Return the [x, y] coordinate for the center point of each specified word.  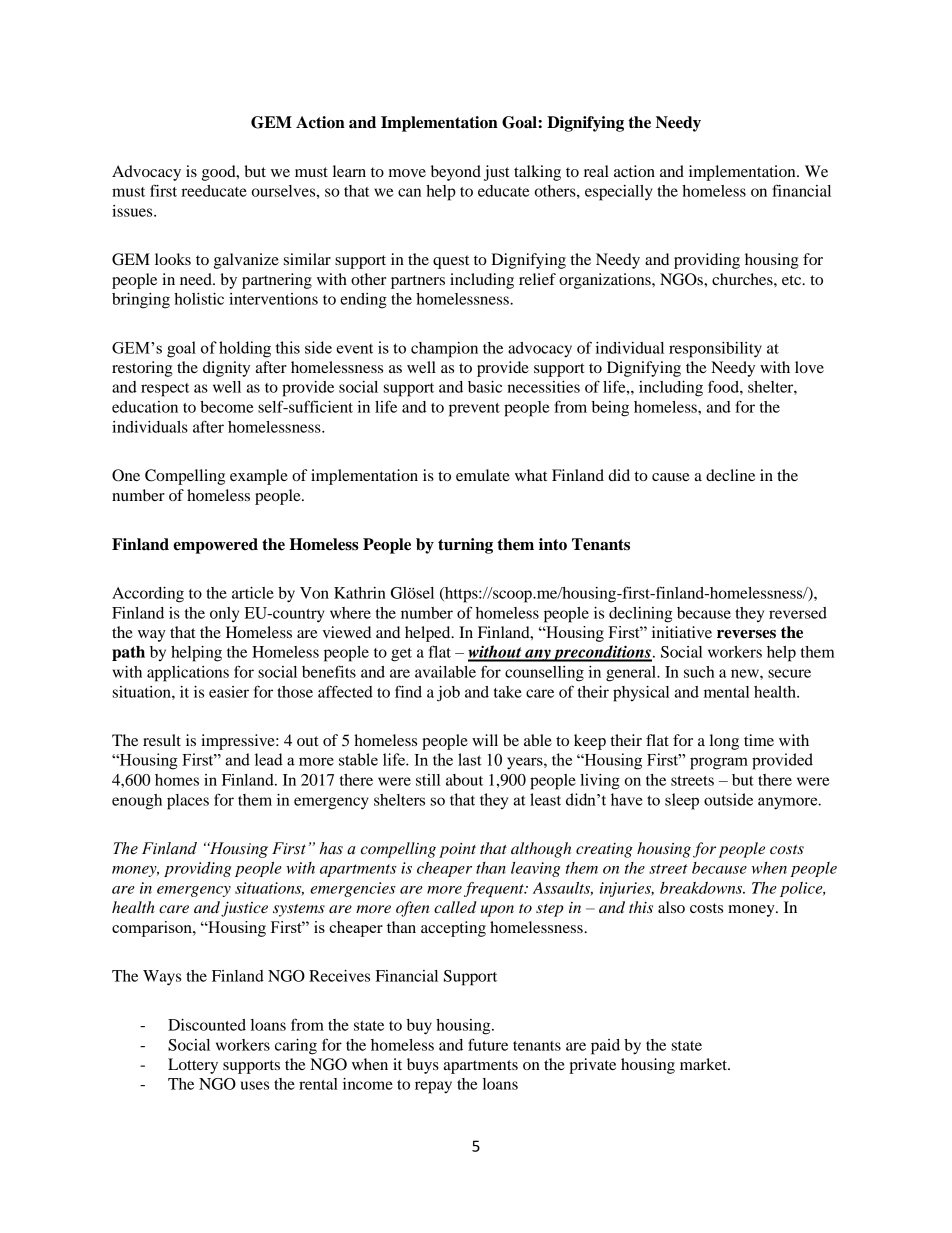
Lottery [193, 1066]
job [448, 694]
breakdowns [702, 888]
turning [465, 546]
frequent [495, 889]
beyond [456, 173]
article [253, 593]
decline [730, 475]
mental [726, 692]
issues [133, 211]
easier [229, 692]
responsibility [715, 350]
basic [485, 387]
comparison [153, 929]
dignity [226, 369]
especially [619, 193]
